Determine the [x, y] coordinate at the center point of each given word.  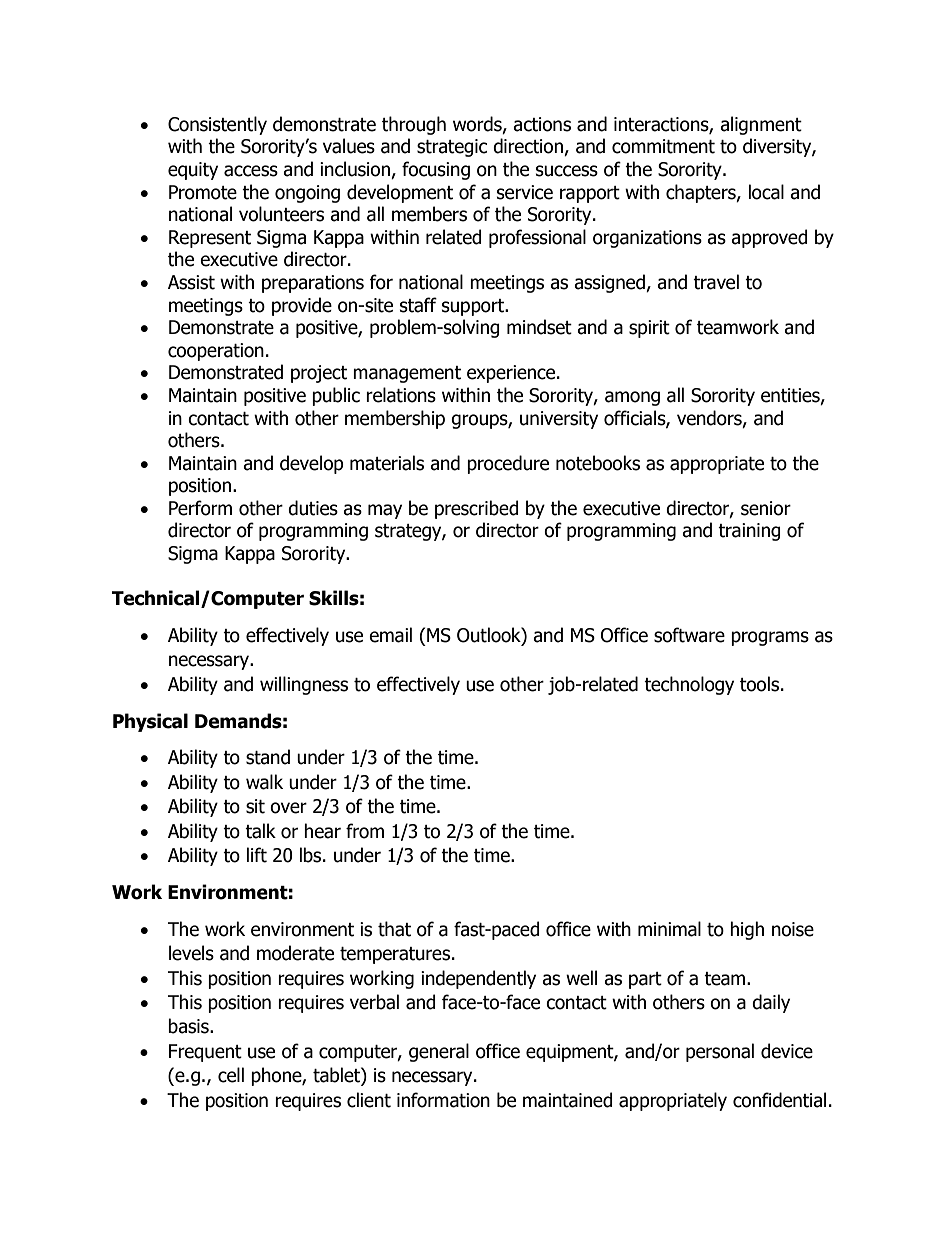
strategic [452, 148]
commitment [663, 146]
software [689, 635]
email [390, 635]
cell [231, 1075]
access [251, 171]
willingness [304, 685]
